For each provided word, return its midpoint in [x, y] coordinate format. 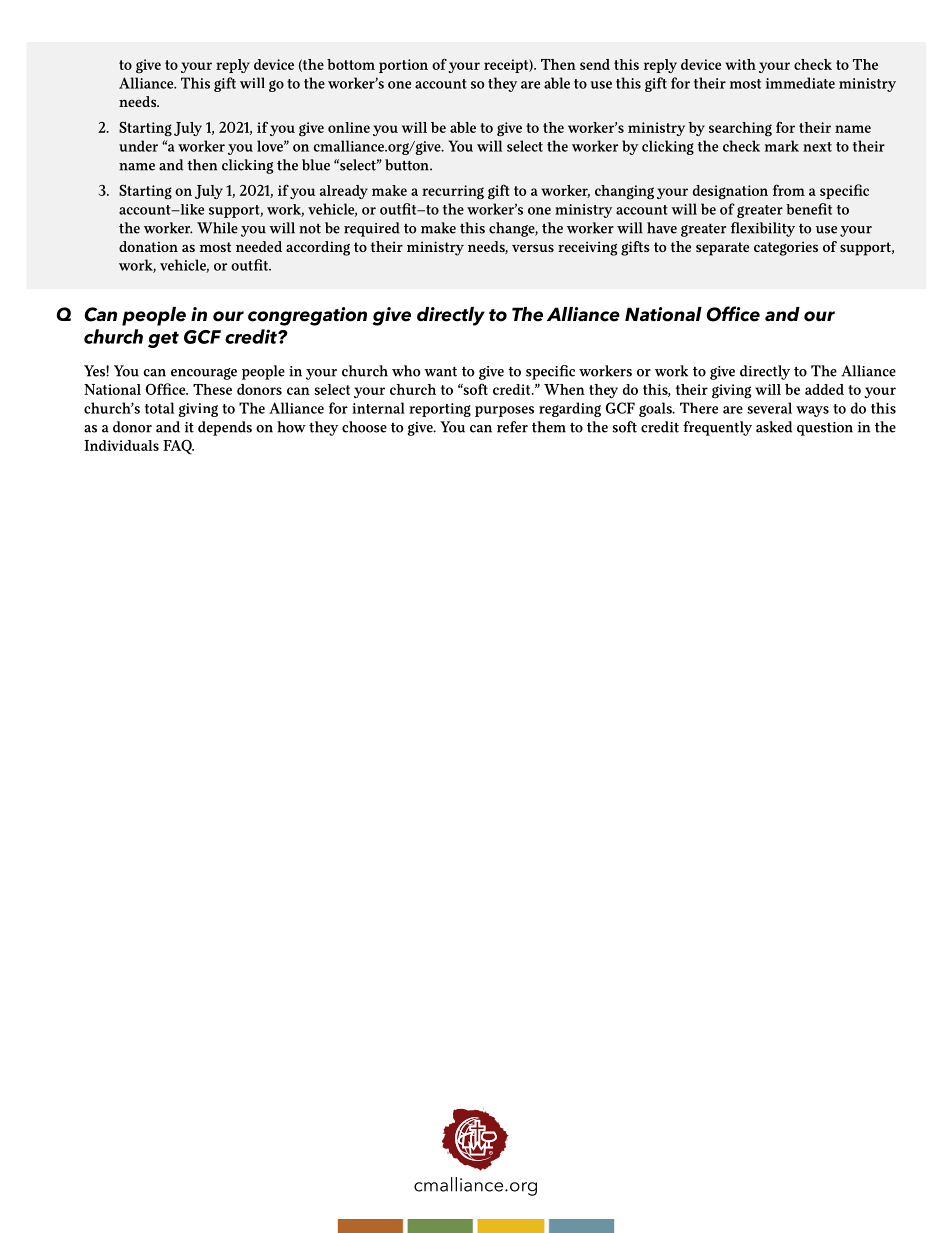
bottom [351, 64]
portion [403, 66]
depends [225, 428]
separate [722, 249]
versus [533, 248]
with [740, 64]
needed [259, 246]
